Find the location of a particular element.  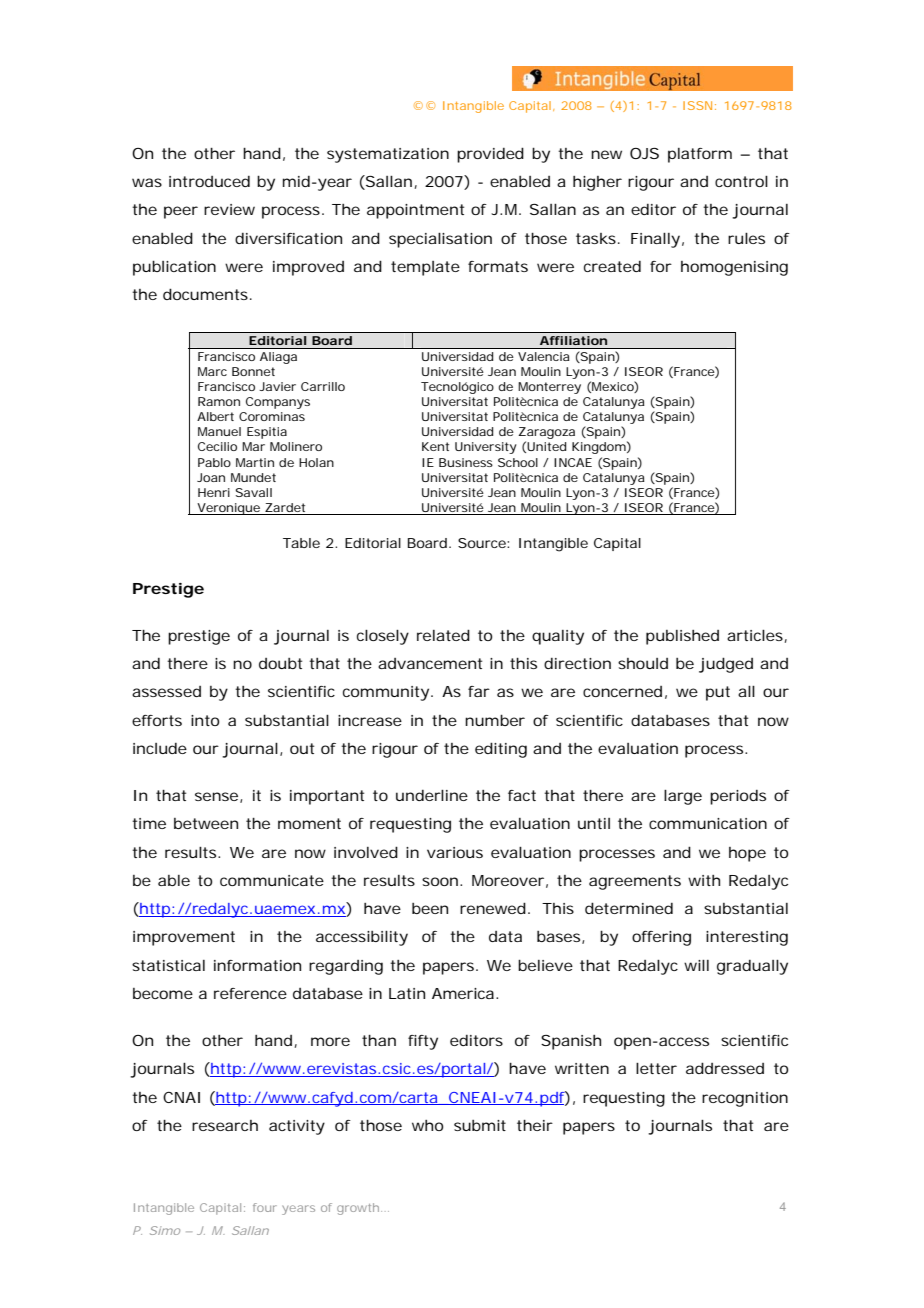

research is located at coordinates (225, 1125).
